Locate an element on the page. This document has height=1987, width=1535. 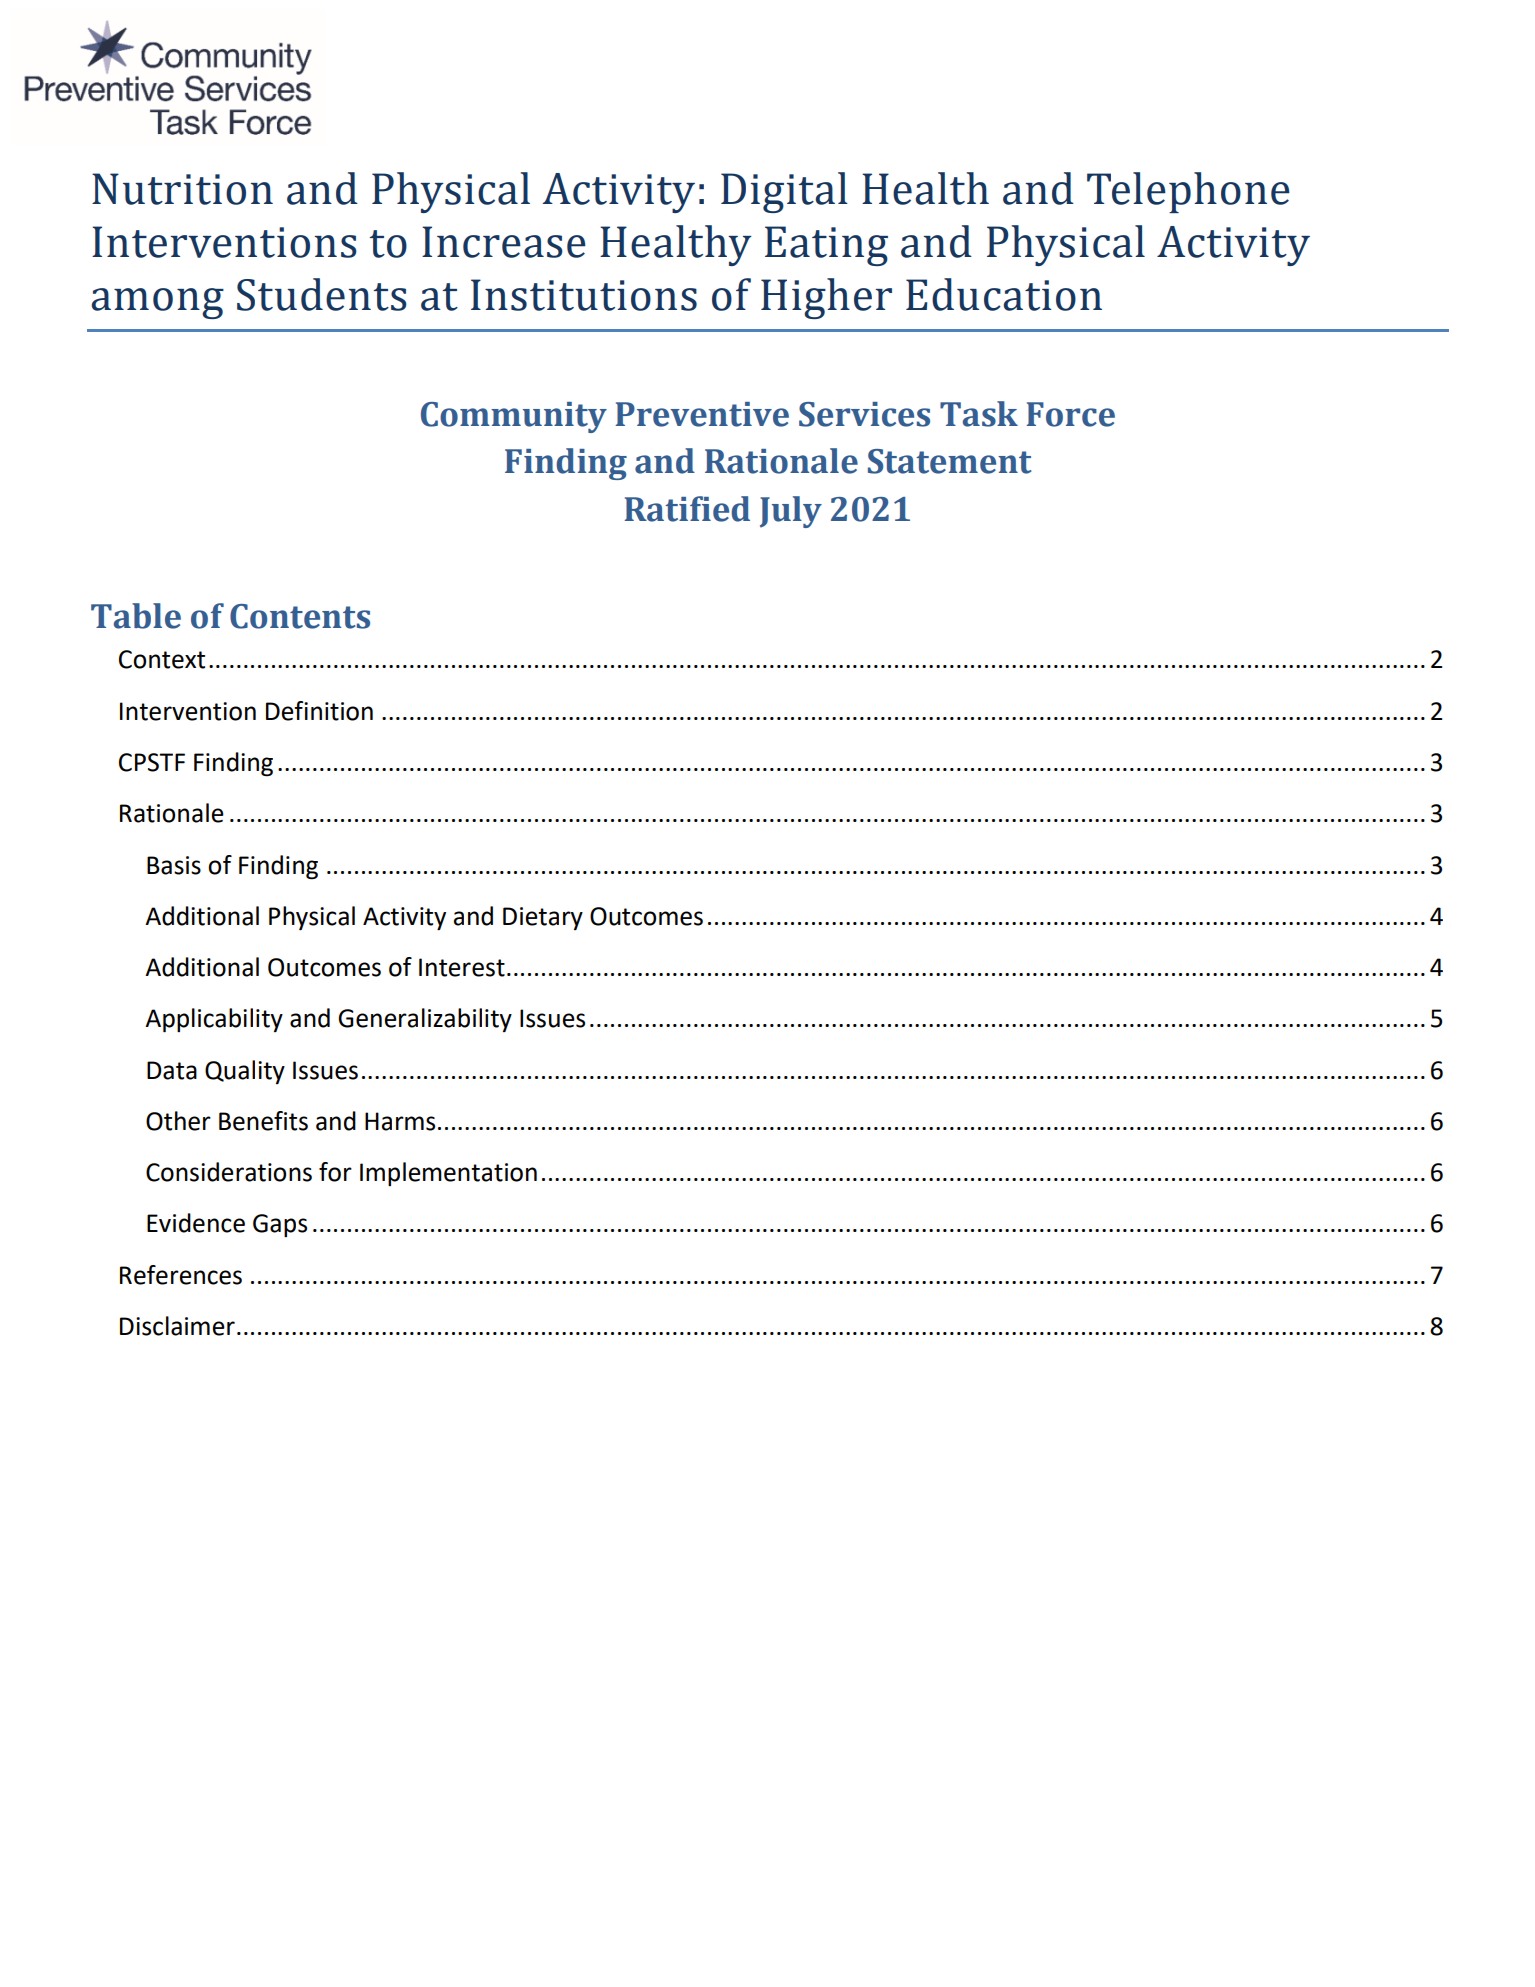
Digital is located at coordinates (784, 192).
